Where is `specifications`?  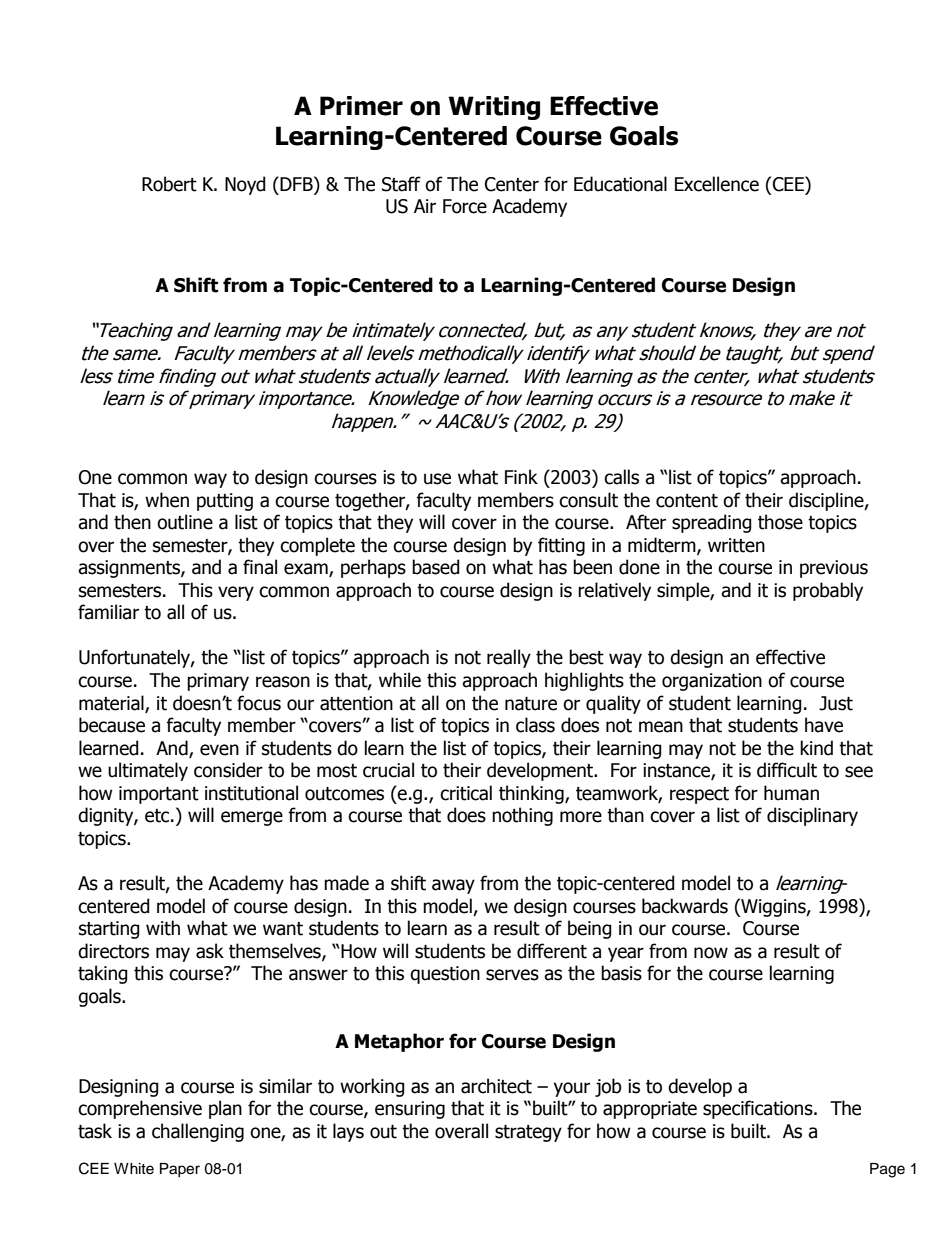 specifications is located at coordinates (759, 1109).
